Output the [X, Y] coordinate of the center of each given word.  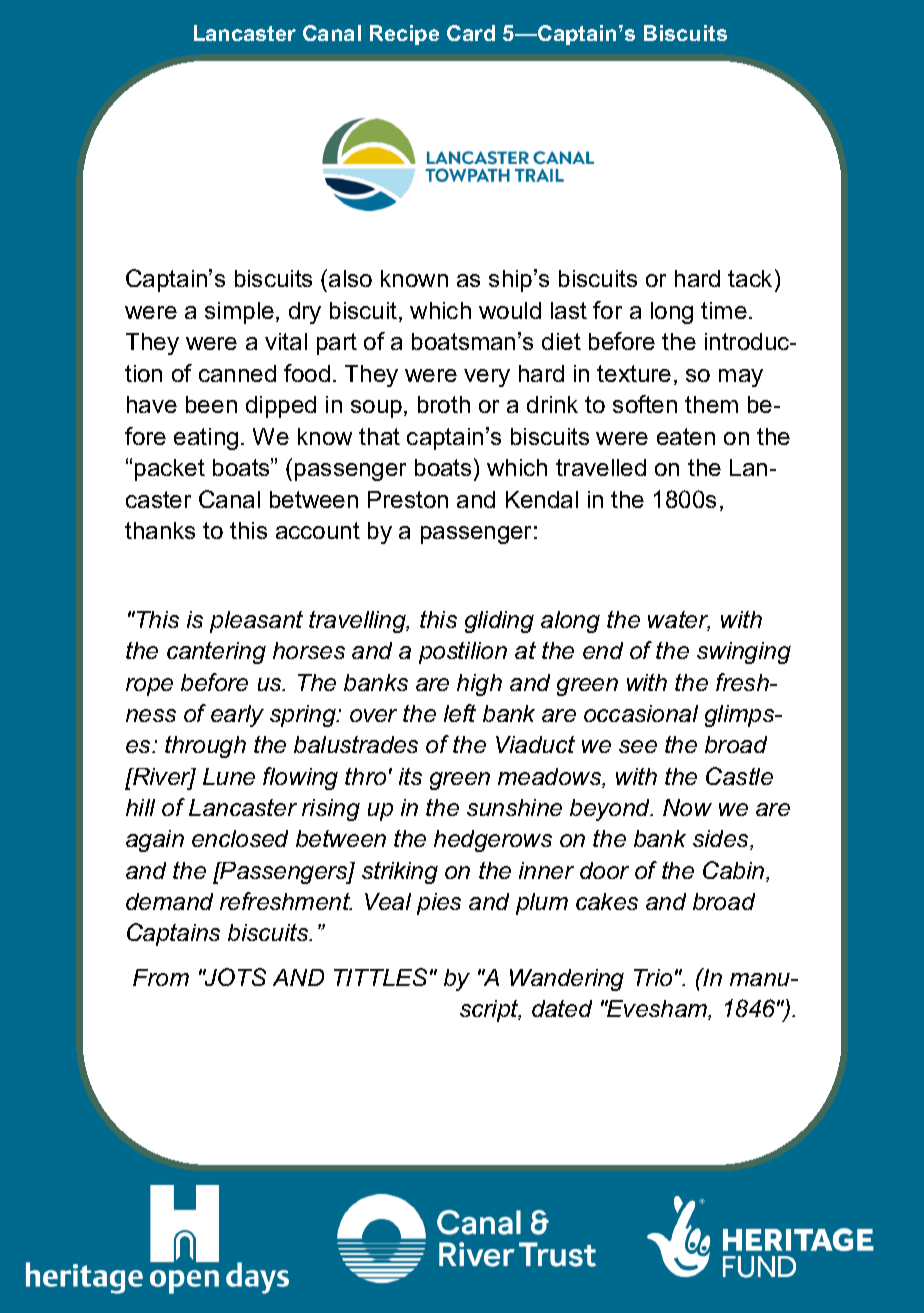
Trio [653, 977]
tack [750, 278]
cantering [216, 653]
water [679, 621]
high [479, 685]
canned [237, 373]
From [161, 977]
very [487, 378]
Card [471, 33]
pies [439, 904]
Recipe [404, 35]
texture [634, 373]
